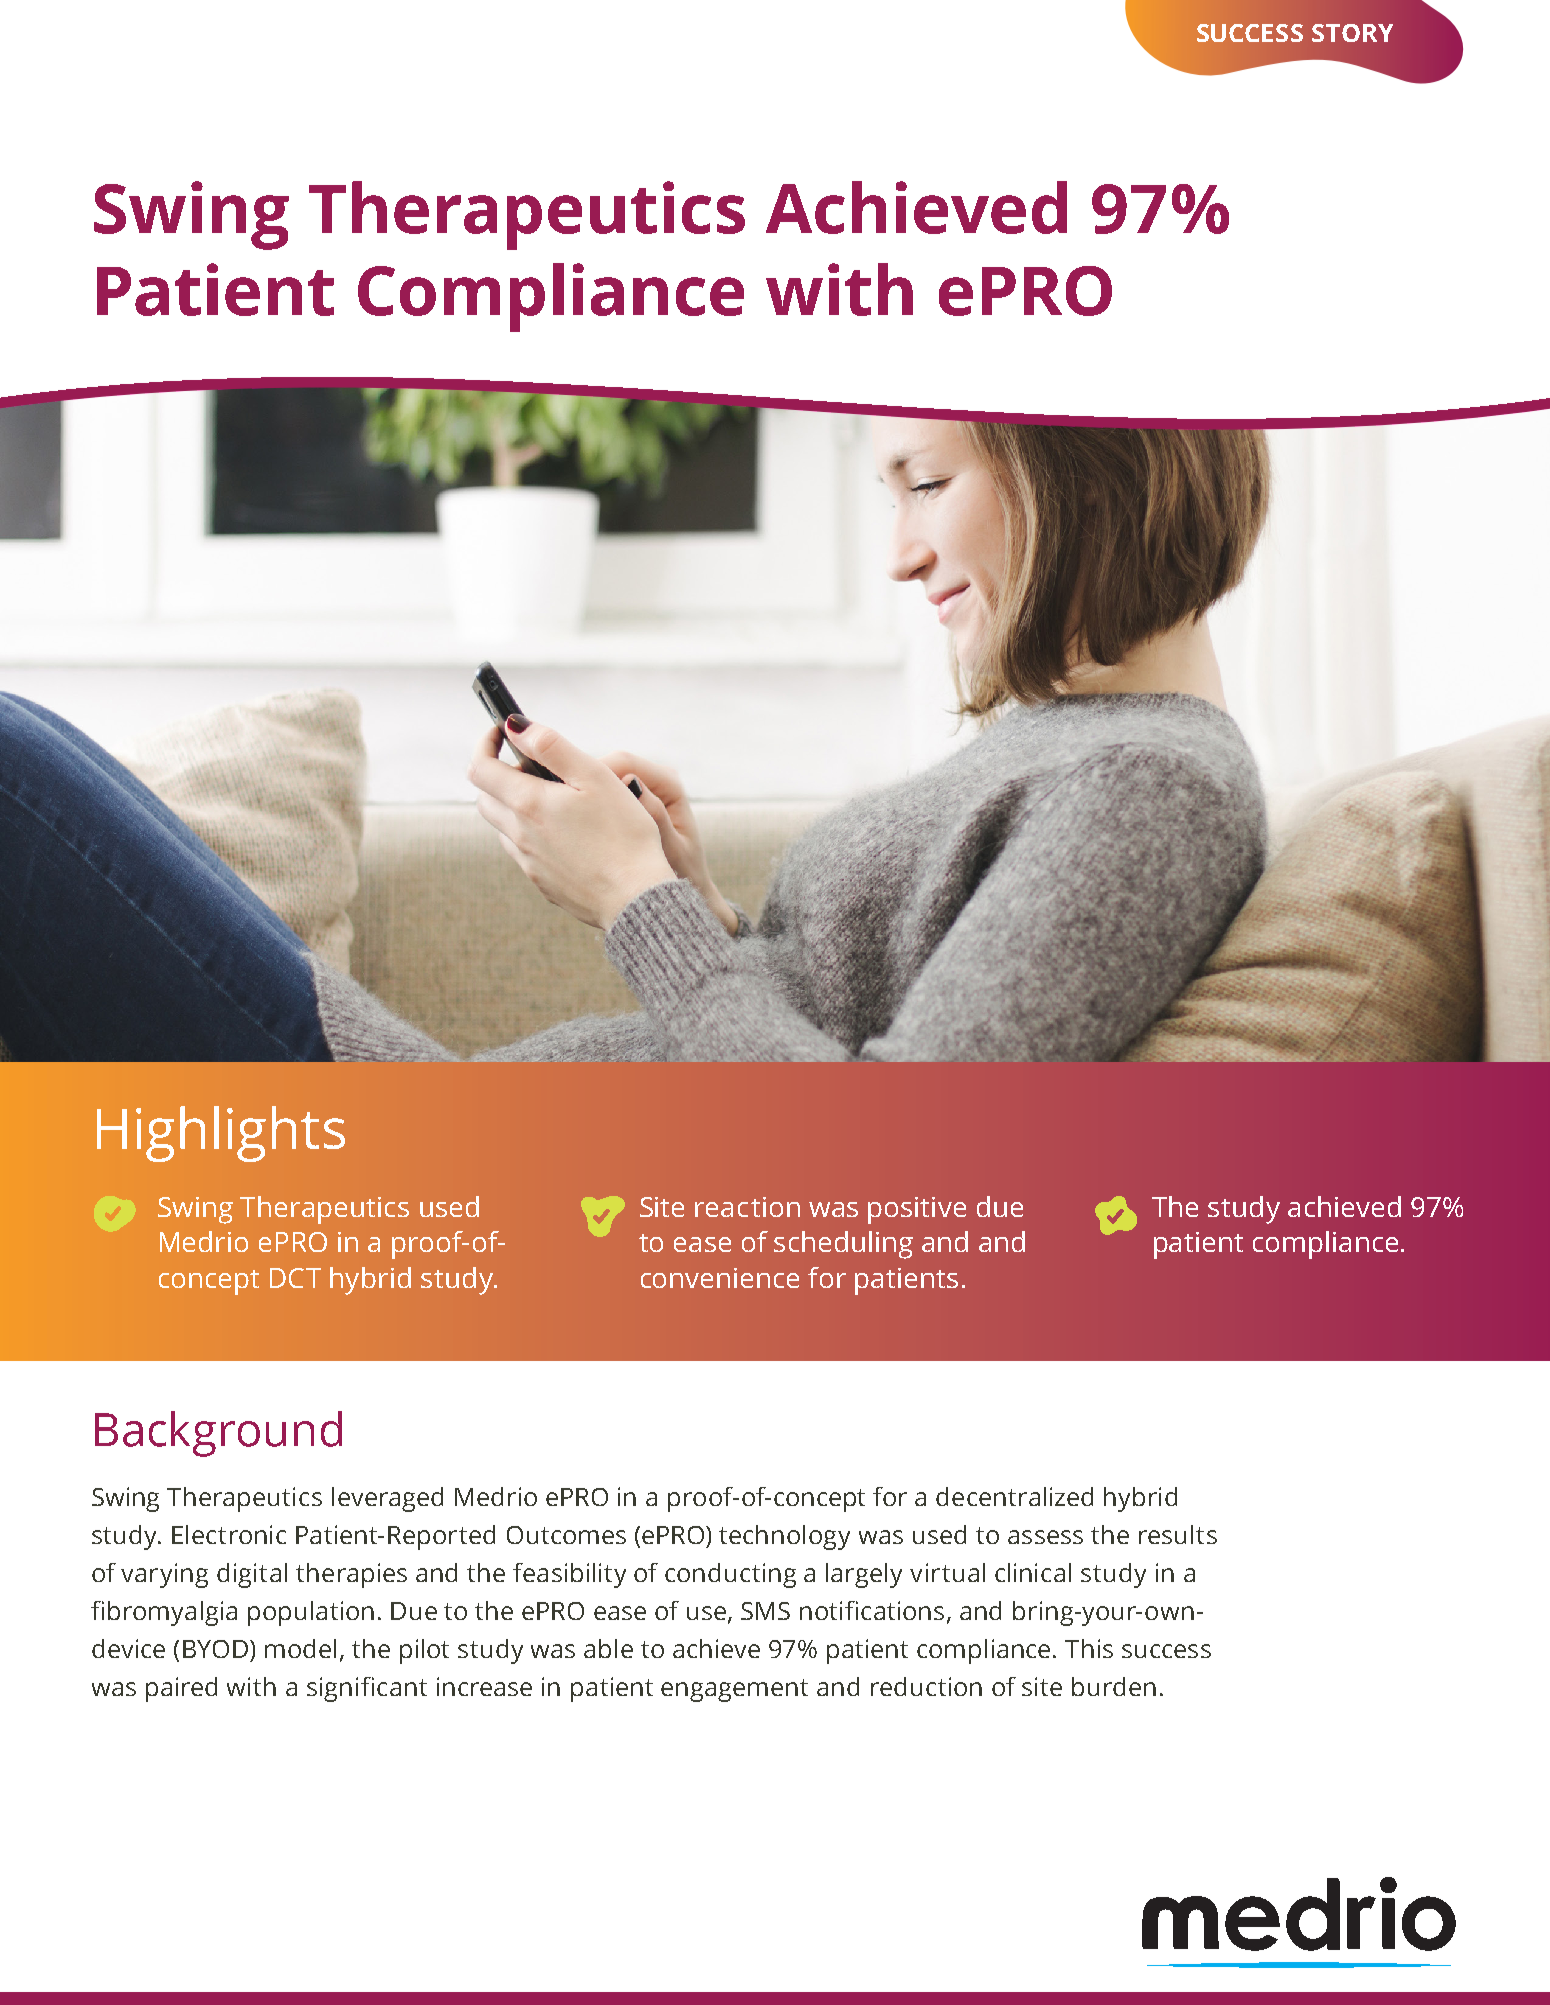 This screenshot has height=2005, width=1550. I want to click on results, so click(1178, 1534).
